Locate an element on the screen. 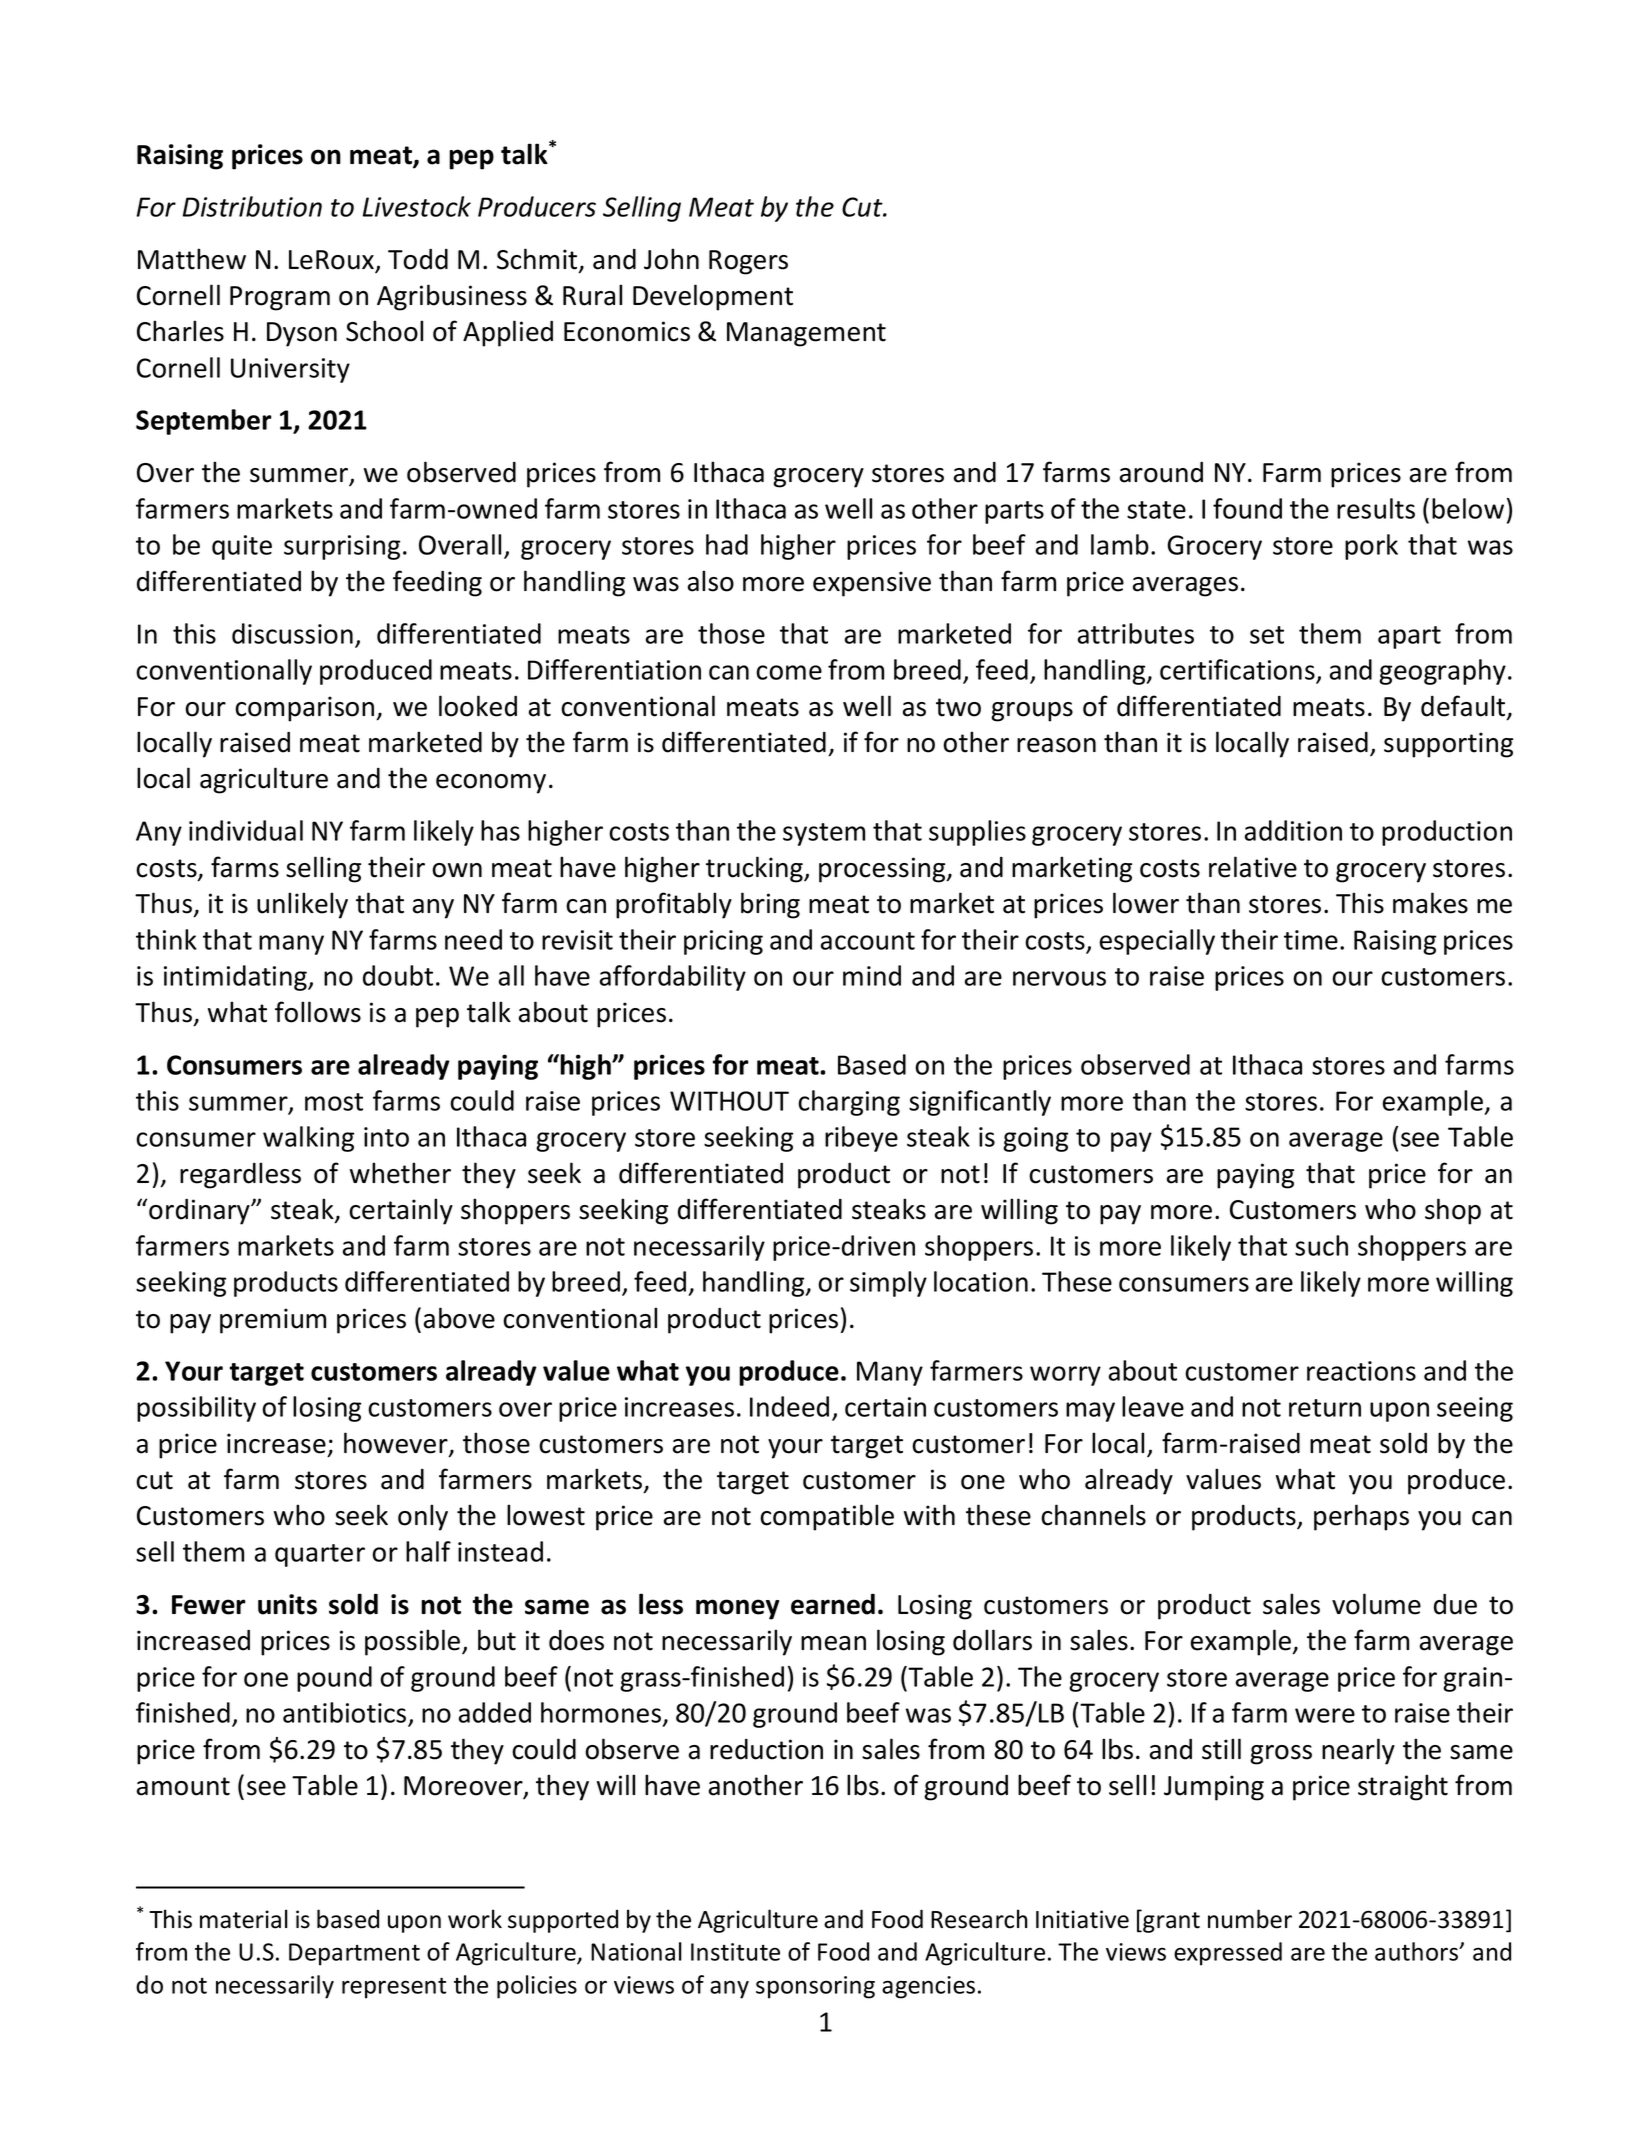  Program is located at coordinates (280, 298).
